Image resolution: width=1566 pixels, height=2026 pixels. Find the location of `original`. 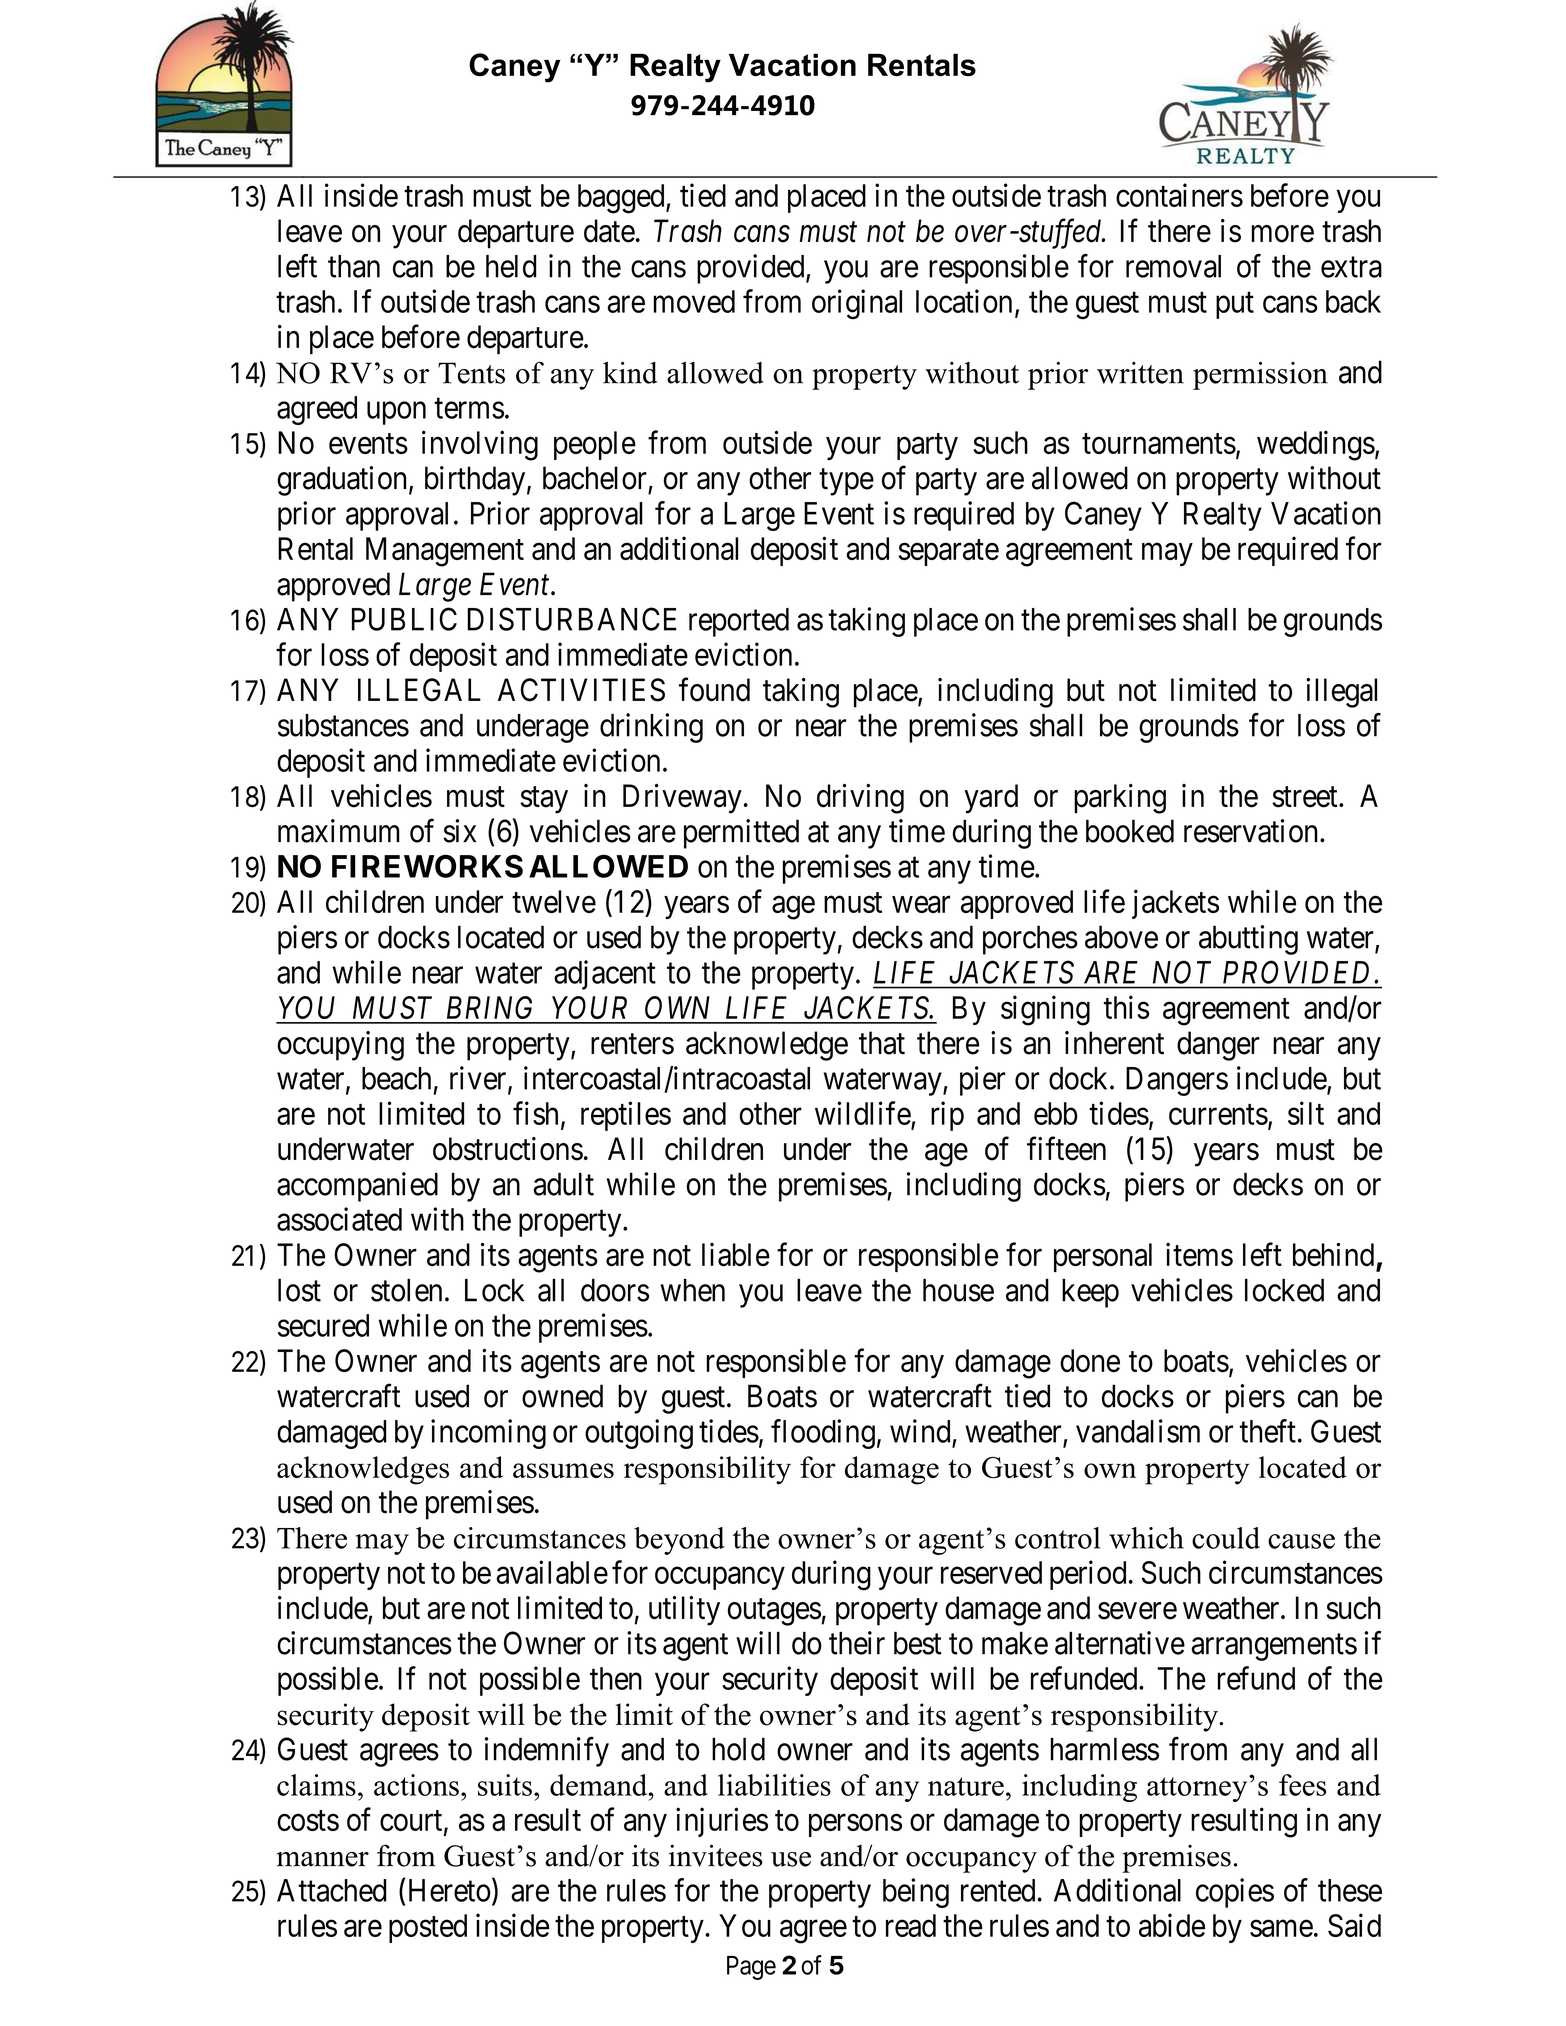

original is located at coordinates (857, 304).
